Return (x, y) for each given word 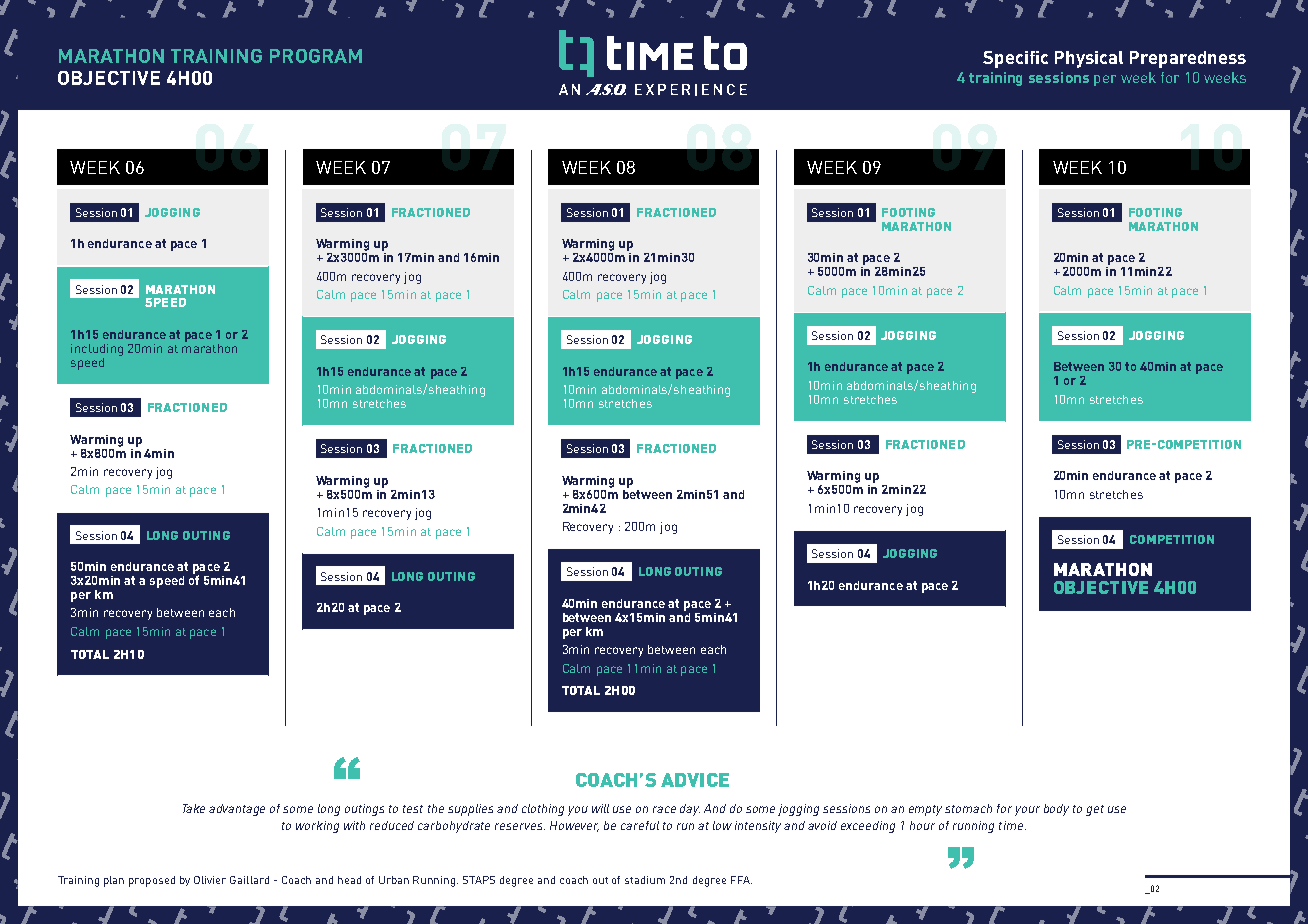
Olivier (210, 880)
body (1056, 810)
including (97, 350)
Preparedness (1188, 59)
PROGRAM (316, 56)
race (664, 809)
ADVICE (695, 780)
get (1095, 810)
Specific (1015, 59)
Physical (1089, 59)
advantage (237, 810)
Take (194, 808)
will (600, 808)
